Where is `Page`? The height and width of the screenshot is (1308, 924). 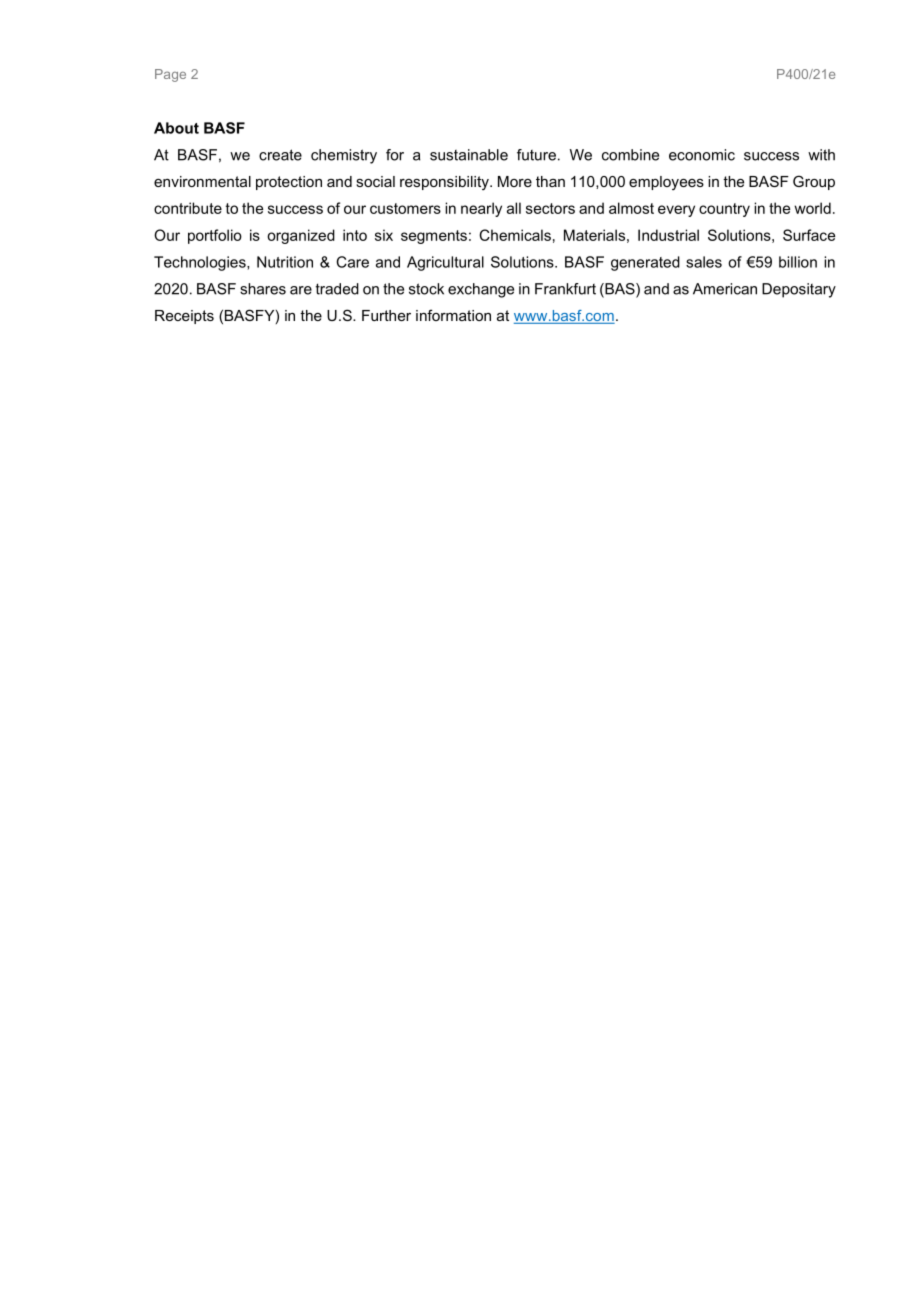
Page is located at coordinates (170, 75).
